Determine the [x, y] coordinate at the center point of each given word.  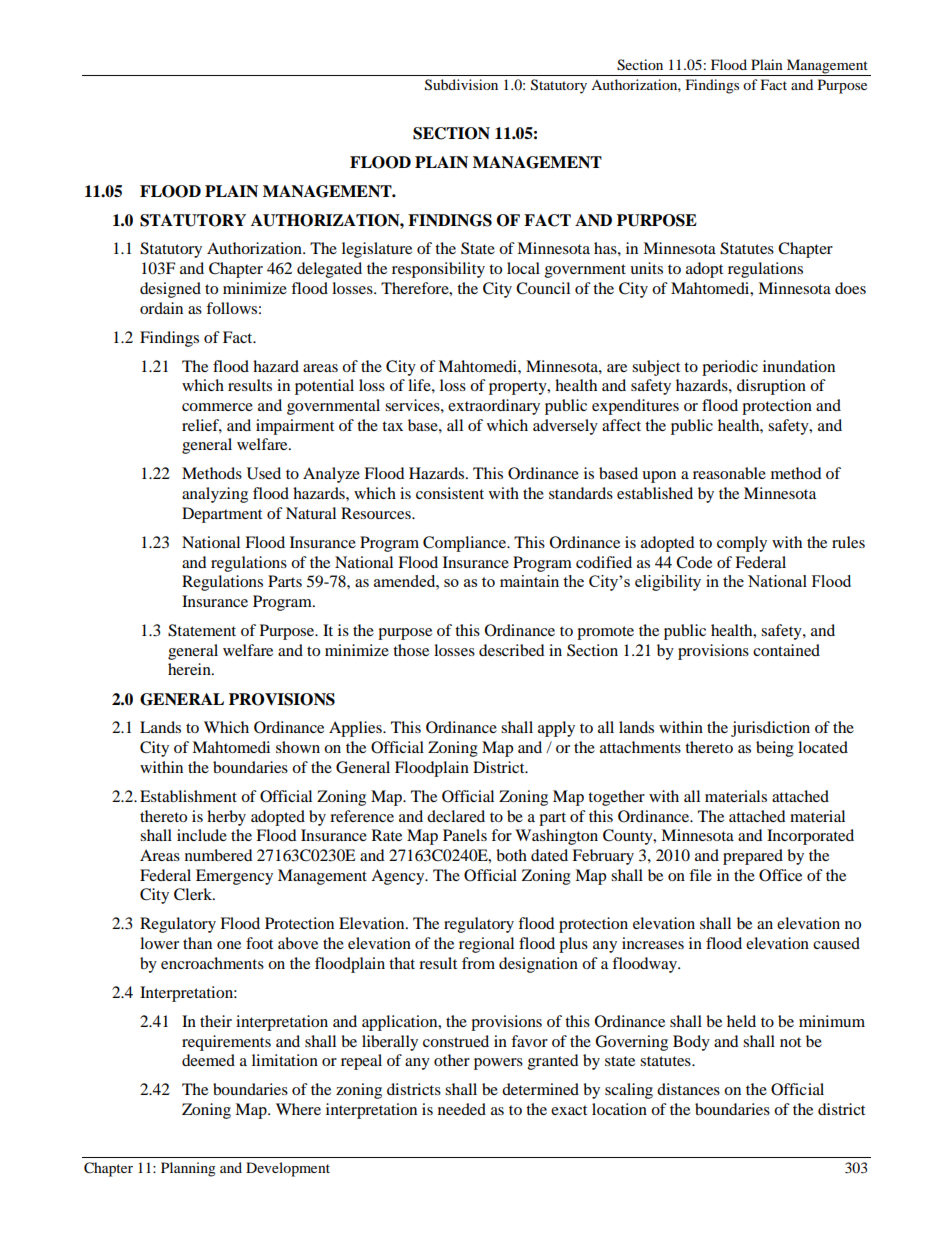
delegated [329, 270]
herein [190, 669]
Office [780, 875]
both [511, 855]
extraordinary [494, 407]
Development [288, 1169]
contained [786, 650]
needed [462, 1109]
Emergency [234, 877]
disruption [771, 387]
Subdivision [461, 85]
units [646, 268]
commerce [217, 407]
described [512, 650]
